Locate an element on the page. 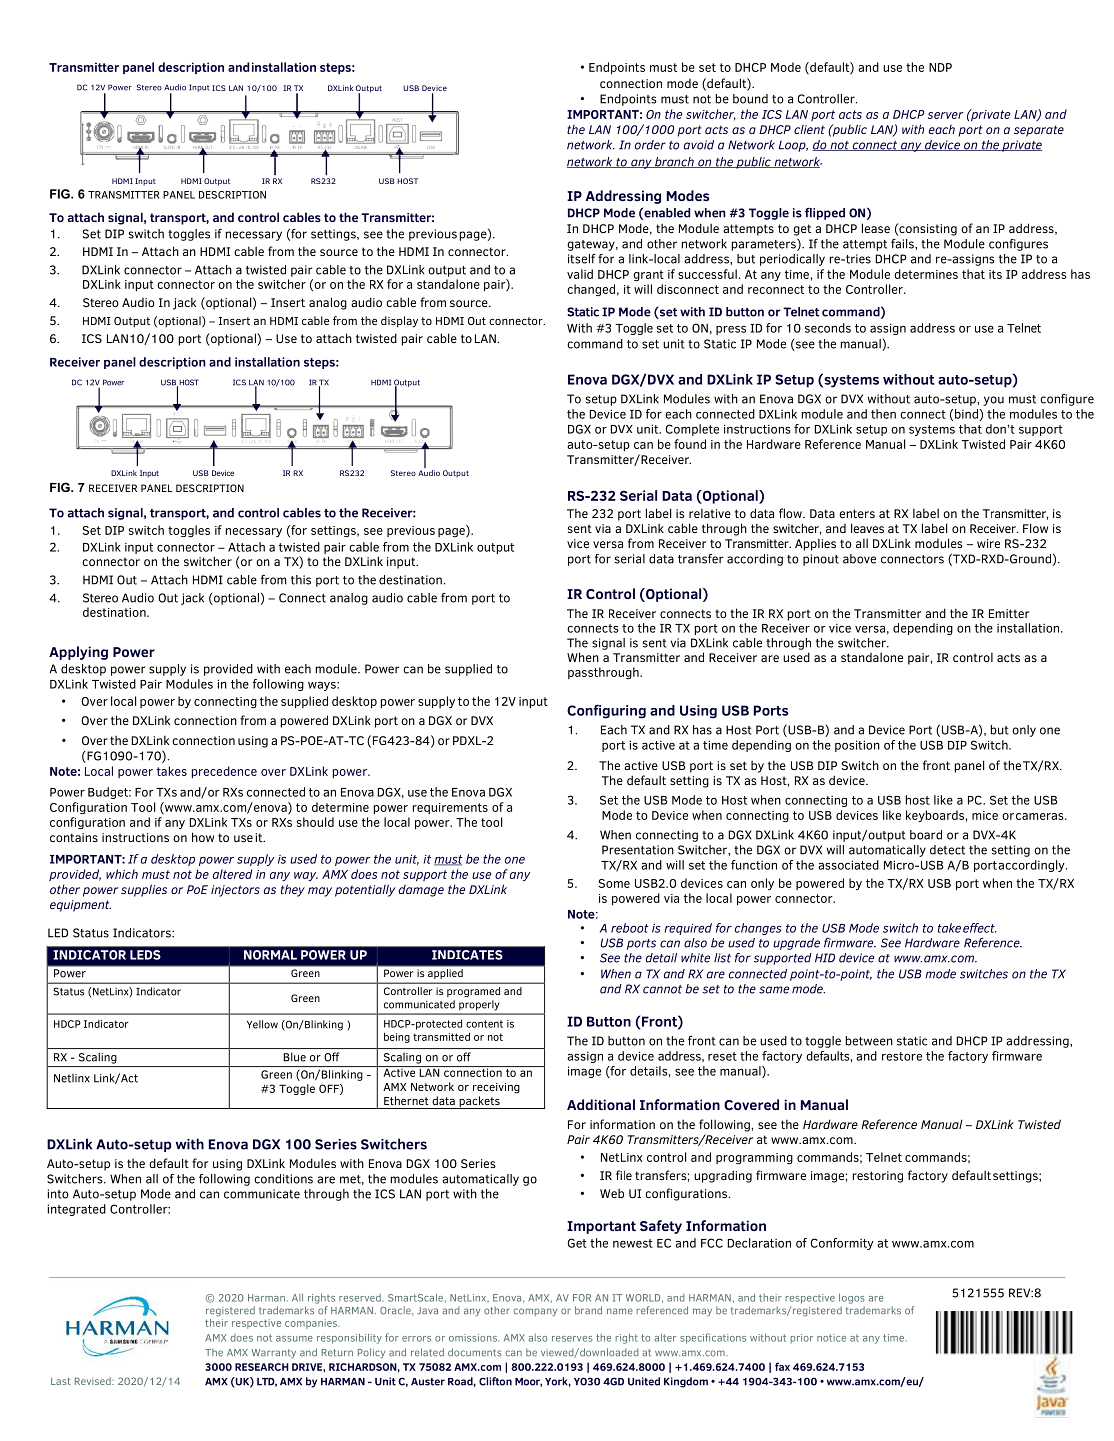 Image resolution: width=1114 pixels, height=1441 pixels. reboot is located at coordinates (629, 928).
